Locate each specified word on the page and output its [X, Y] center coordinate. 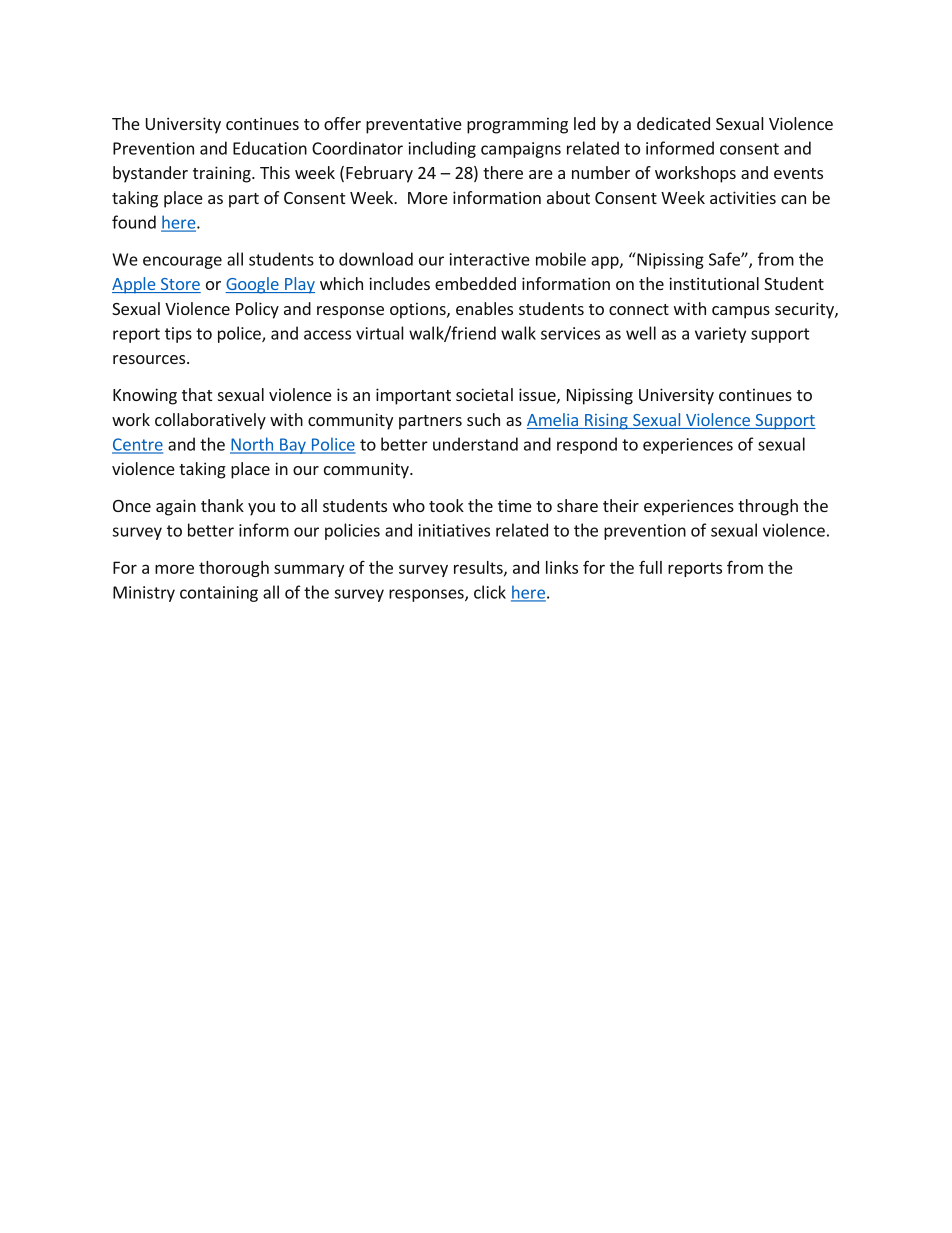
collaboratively [210, 421]
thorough [234, 569]
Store [179, 285]
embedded [475, 283]
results [479, 568]
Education [270, 148]
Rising [606, 422]
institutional [714, 283]
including [442, 149]
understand [475, 444]
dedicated [673, 123]
